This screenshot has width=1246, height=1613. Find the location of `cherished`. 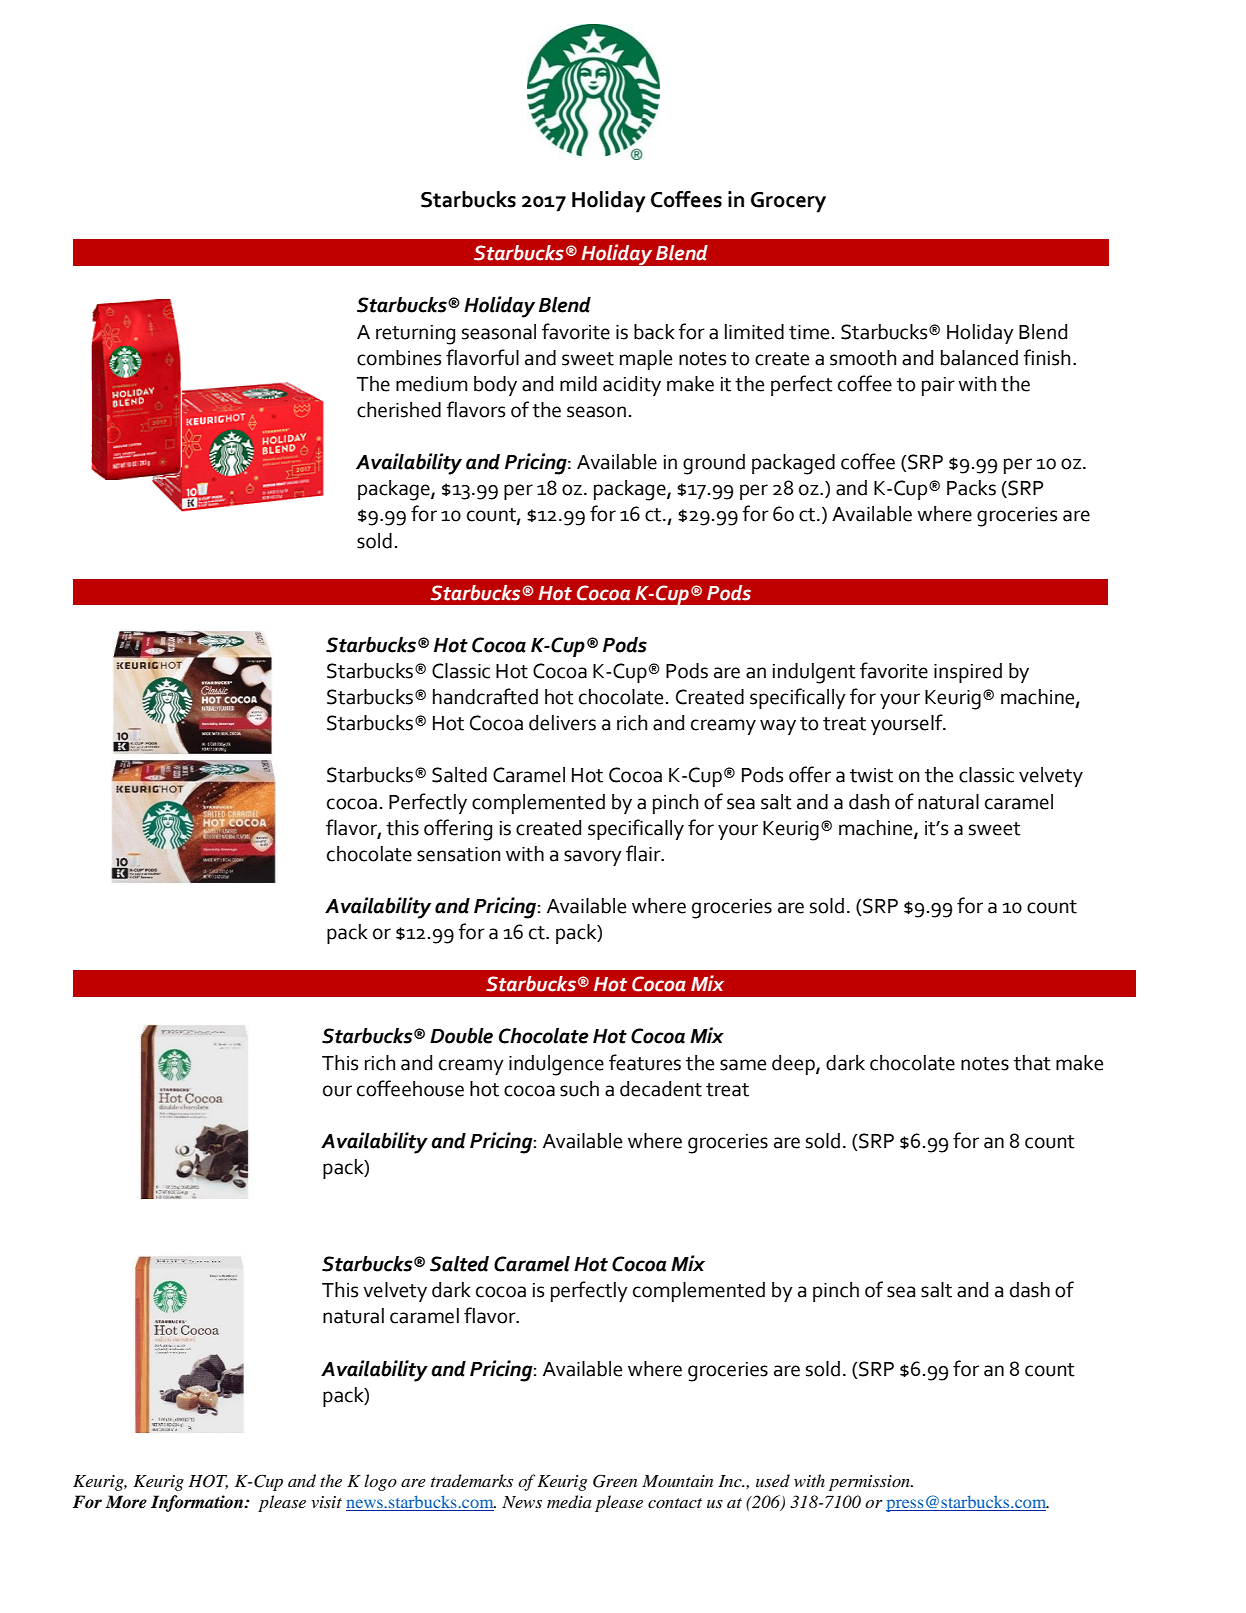

cherished is located at coordinates (399, 410).
